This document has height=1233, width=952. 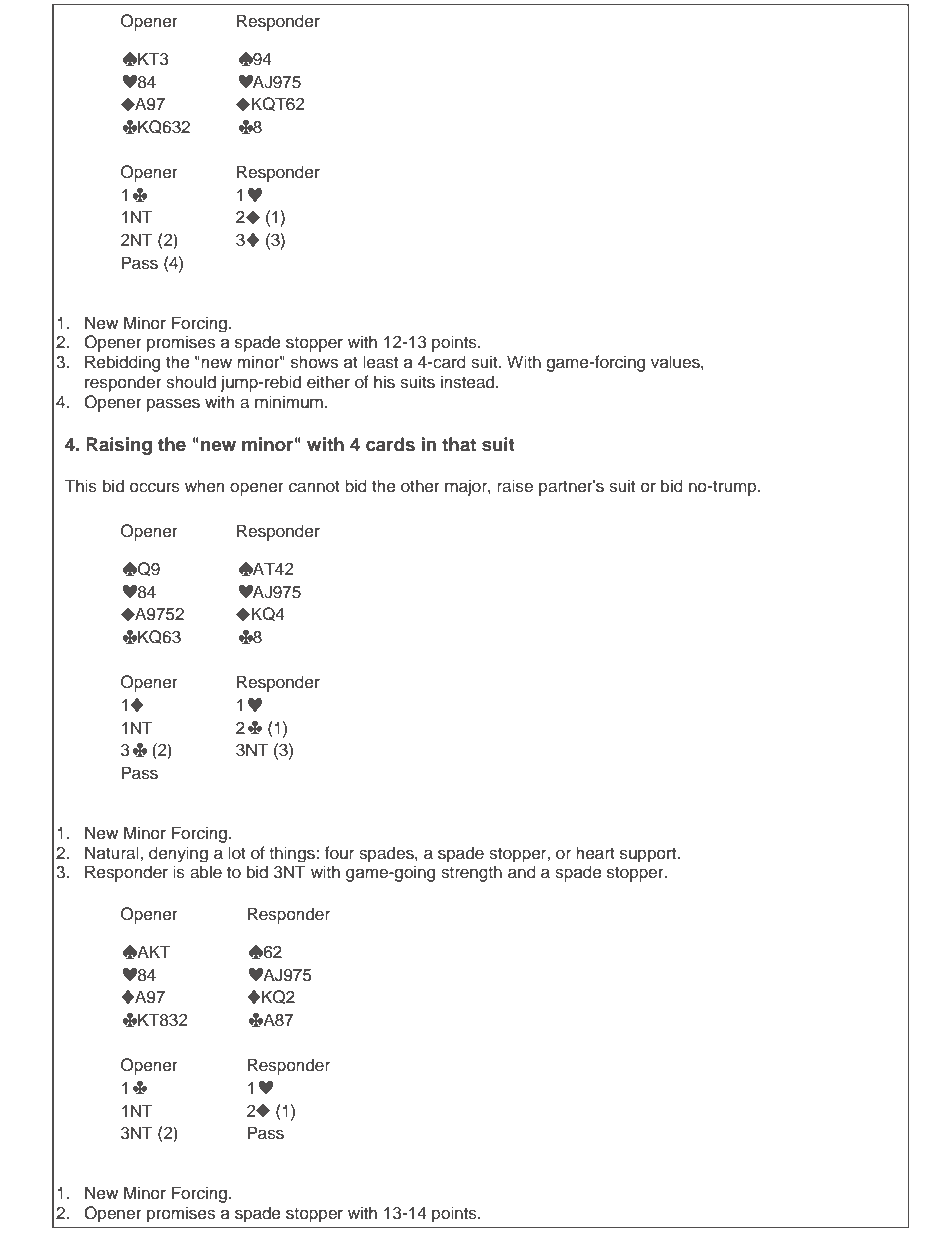 What do you see at coordinates (178, 854) in the document?
I see `denying` at bounding box center [178, 854].
